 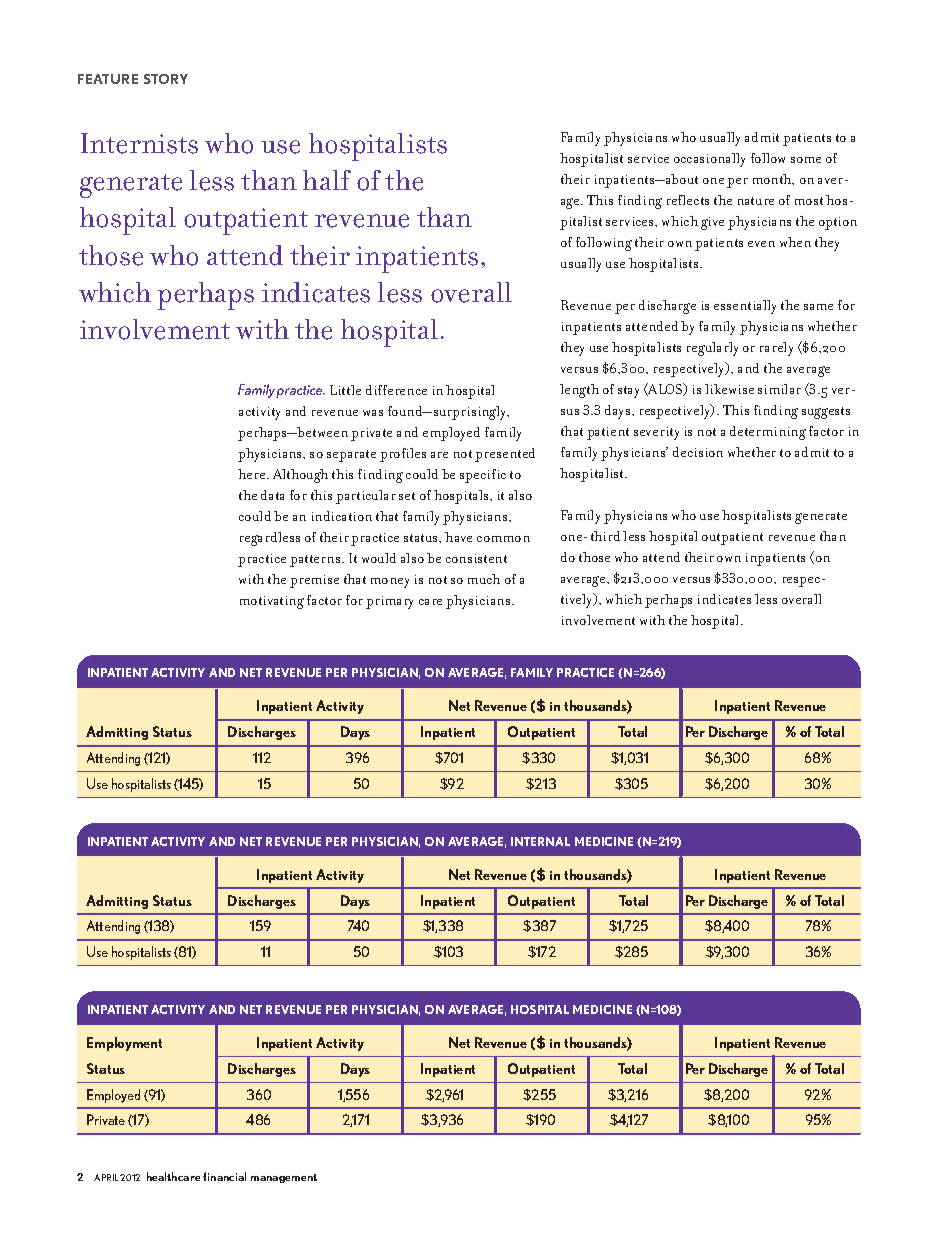 What do you see at coordinates (124, 1044) in the document?
I see `Employment` at bounding box center [124, 1044].
